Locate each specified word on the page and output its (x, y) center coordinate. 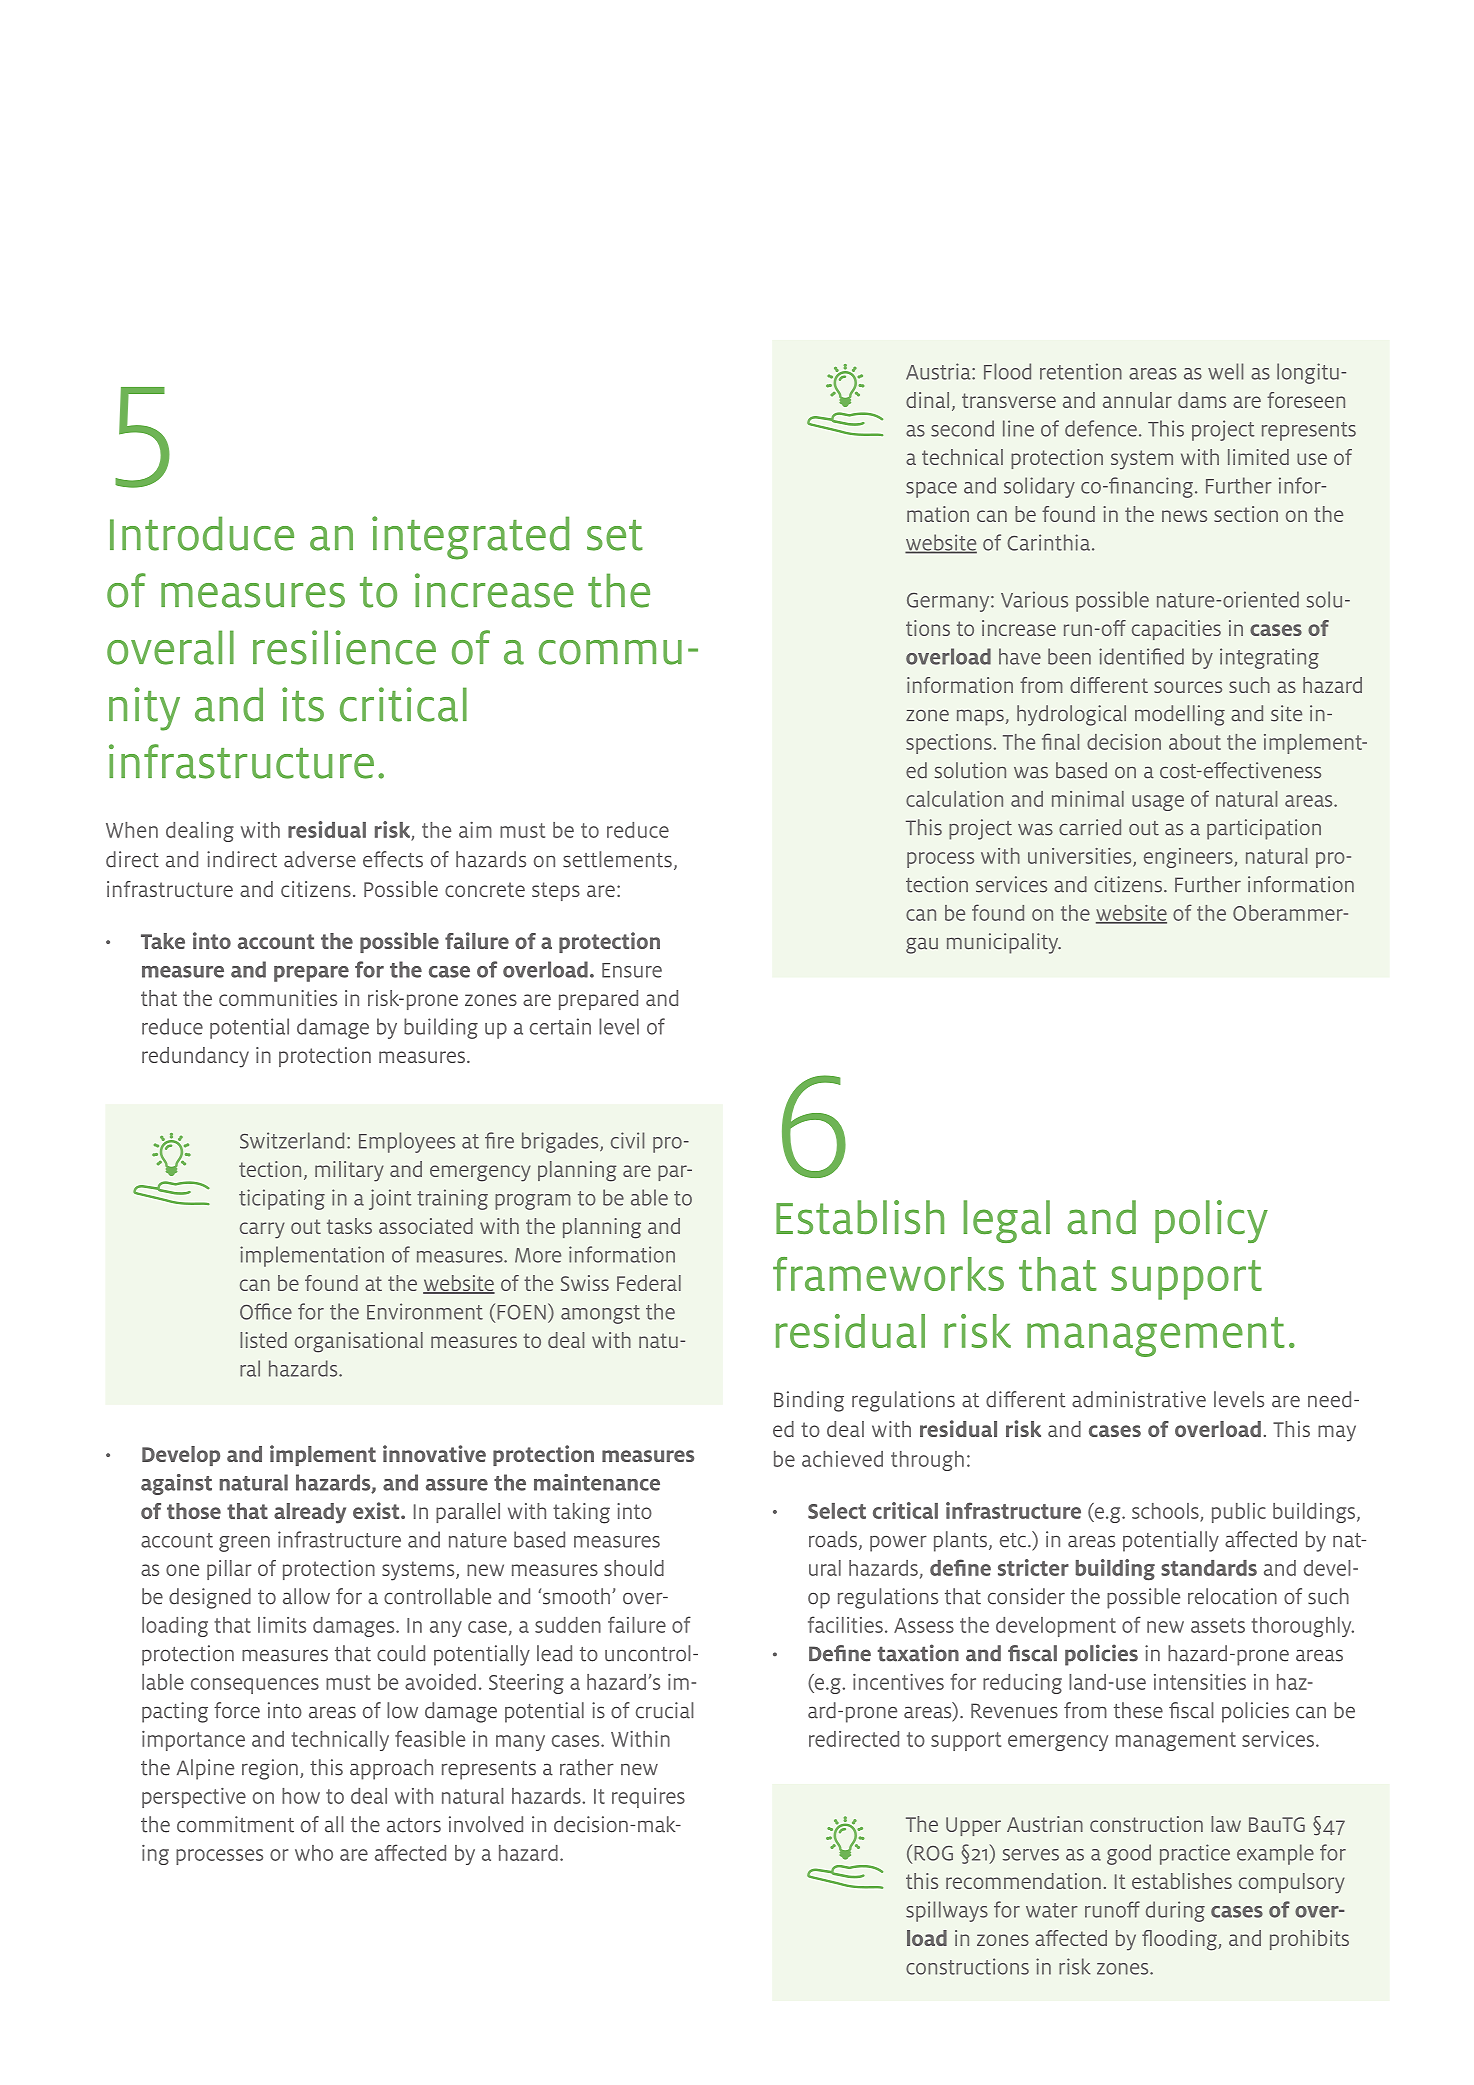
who (314, 1853)
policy (1211, 1221)
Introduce (202, 533)
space (931, 490)
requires (648, 1798)
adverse (320, 859)
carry (262, 1230)
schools (1165, 1511)
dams (1202, 400)
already (310, 1513)
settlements (617, 859)
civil (627, 1140)
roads (834, 1540)
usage (1158, 803)
